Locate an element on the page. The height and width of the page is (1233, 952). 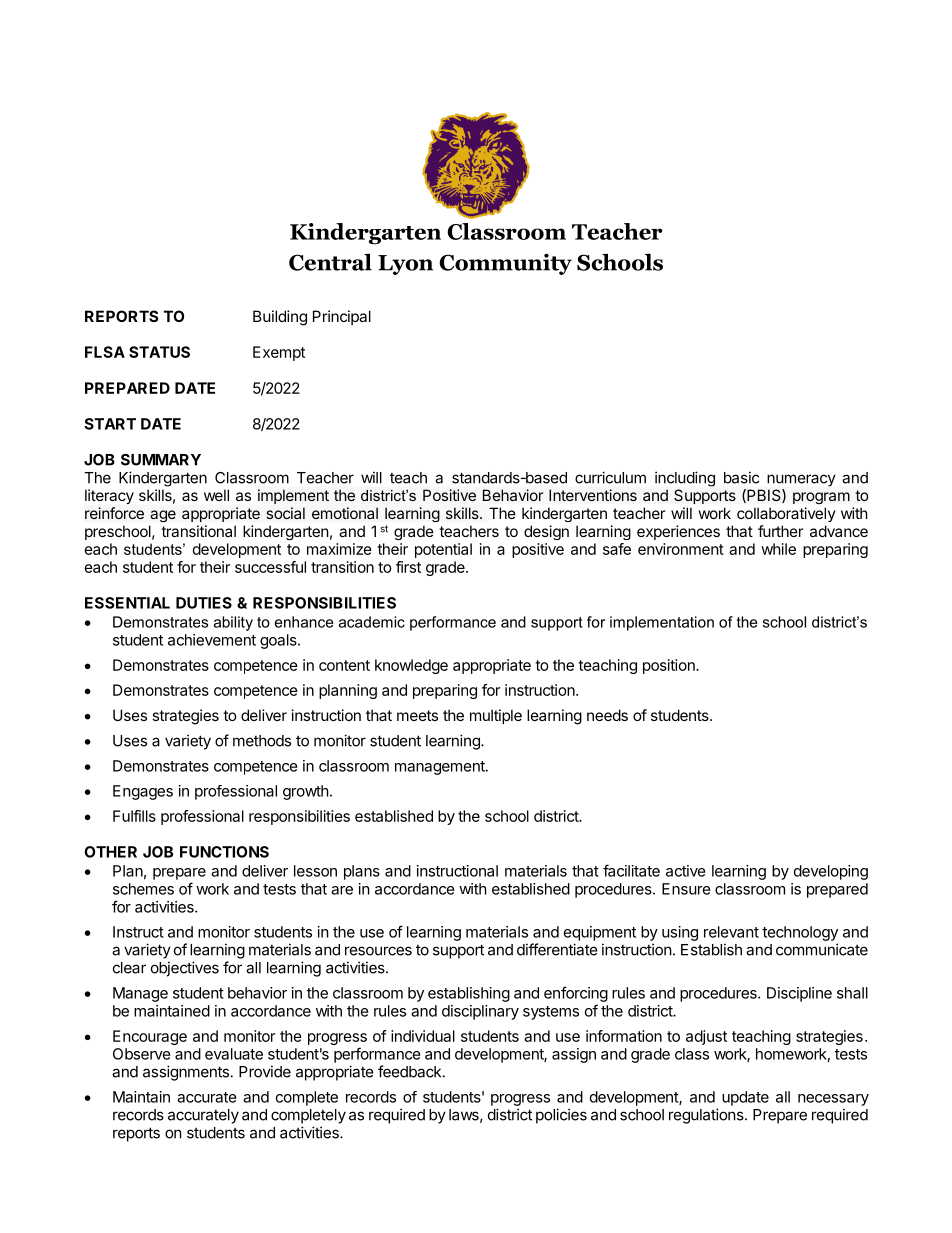
developing is located at coordinates (831, 872).
